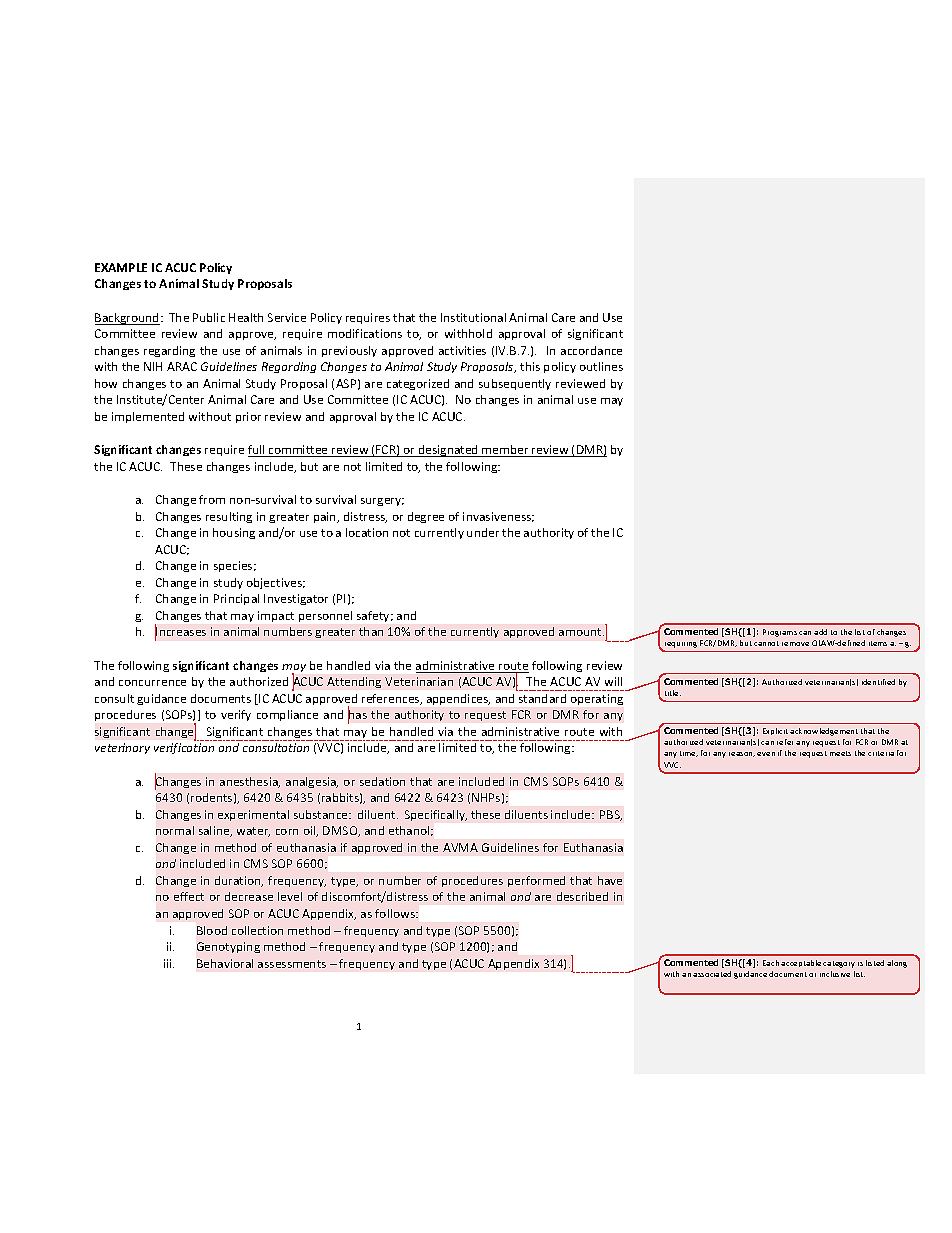 This image has width=952, height=1233. What do you see at coordinates (824, 732) in the image?
I see `acknowledgement` at bounding box center [824, 732].
